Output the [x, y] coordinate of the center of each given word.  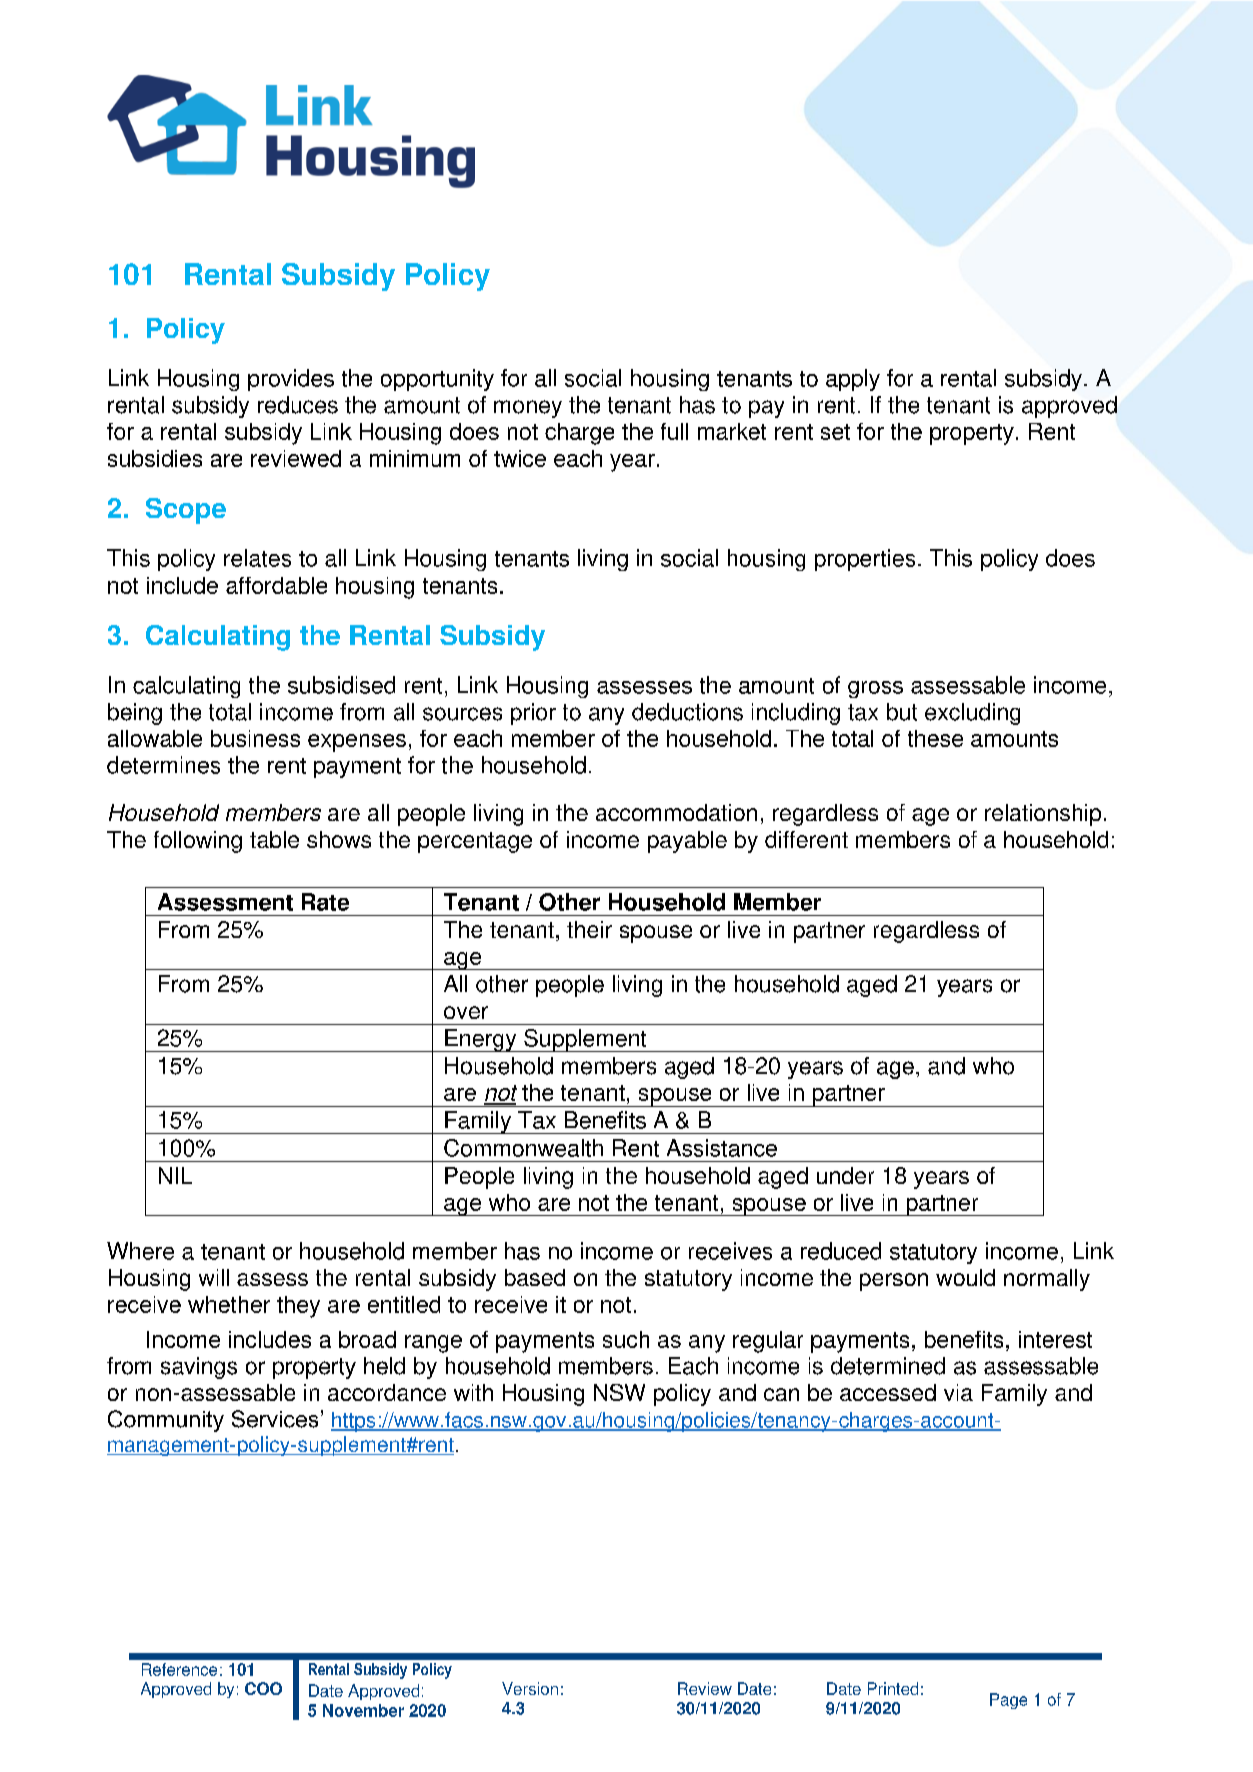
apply [853, 380]
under [845, 1175]
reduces [298, 405]
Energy [481, 1040]
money [528, 409]
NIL [175, 1175]
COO [263, 1688]
